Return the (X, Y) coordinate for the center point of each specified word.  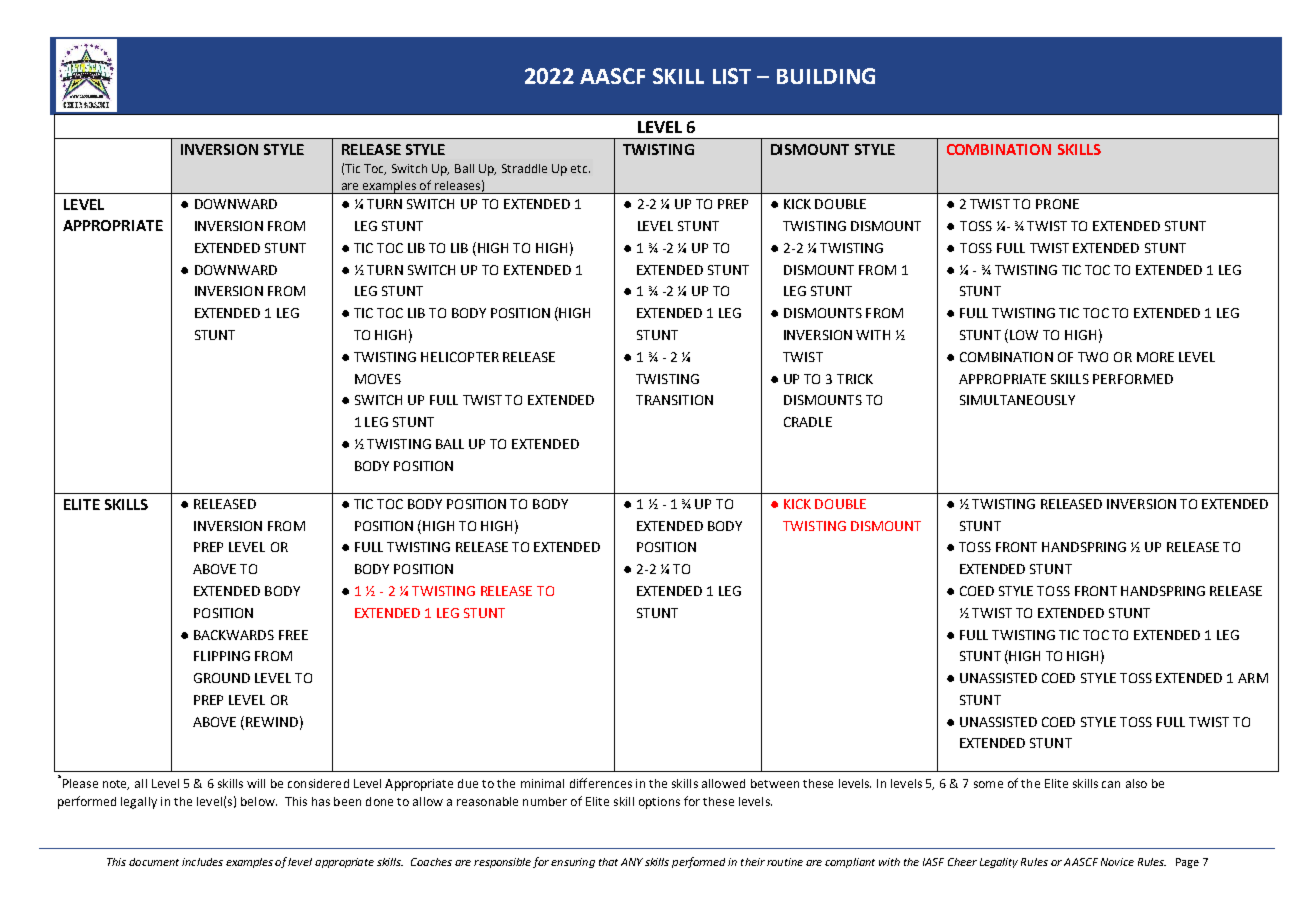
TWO (1093, 357)
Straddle (524, 168)
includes (202, 862)
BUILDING (826, 76)
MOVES (378, 379)
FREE (293, 635)
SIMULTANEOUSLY (1017, 400)
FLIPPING (222, 656)
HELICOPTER (460, 357)
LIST (732, 76)
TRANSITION (674, 400)
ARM (1253, 678)
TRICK (855, 379)
